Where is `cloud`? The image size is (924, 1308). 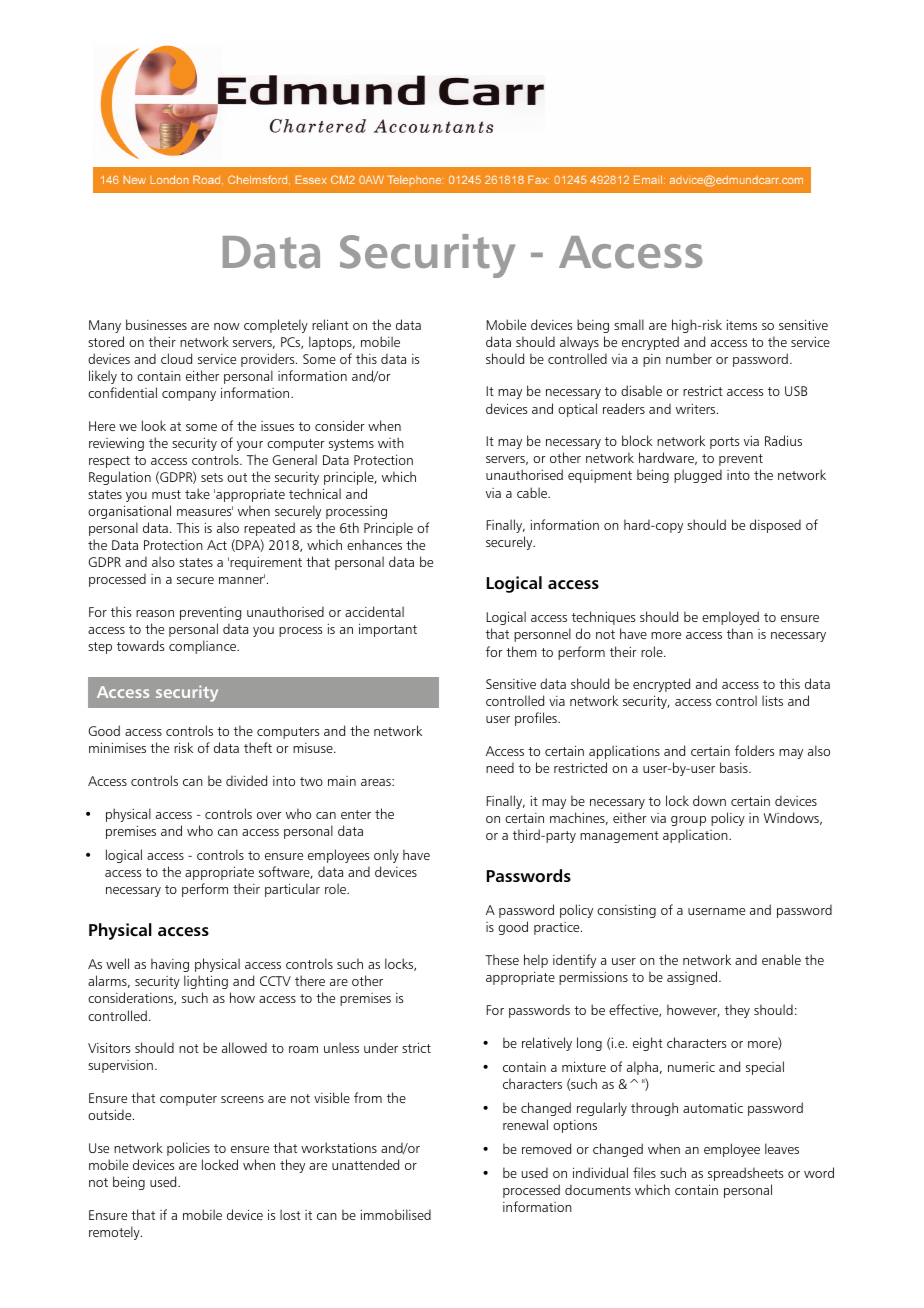 cloud is located at coordinates (176, 358).
